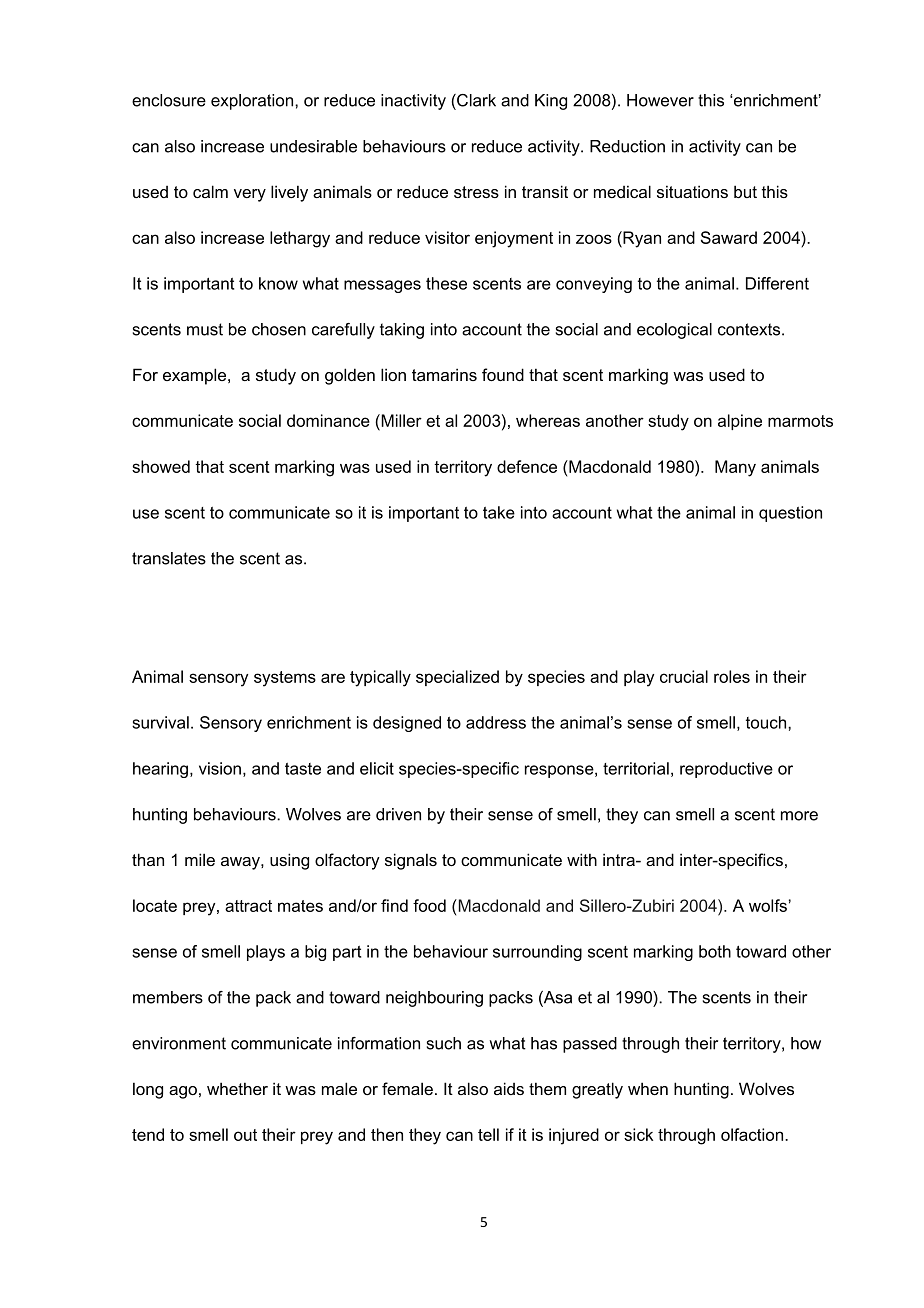 The height and width of the screenshot is (1308, 924). I want to click on translates, so click(169, 558).
